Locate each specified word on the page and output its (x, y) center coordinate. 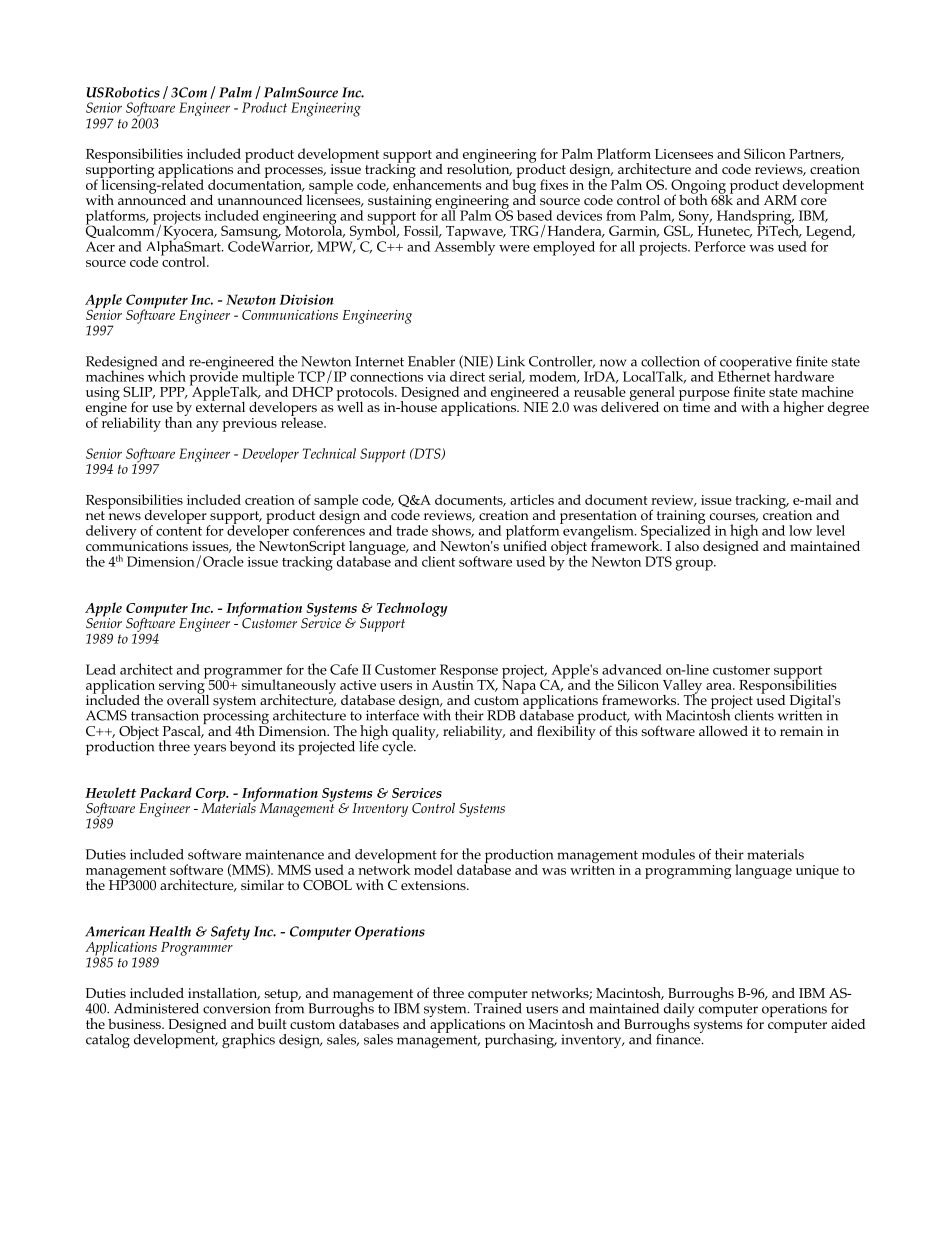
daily (679, 1011)
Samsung (251, 232)
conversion (237, 1008)
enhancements (437, 183)
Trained (498, 1007)
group (695, 565)
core (814, 201)
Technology (412, 609)
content (179, 531)
